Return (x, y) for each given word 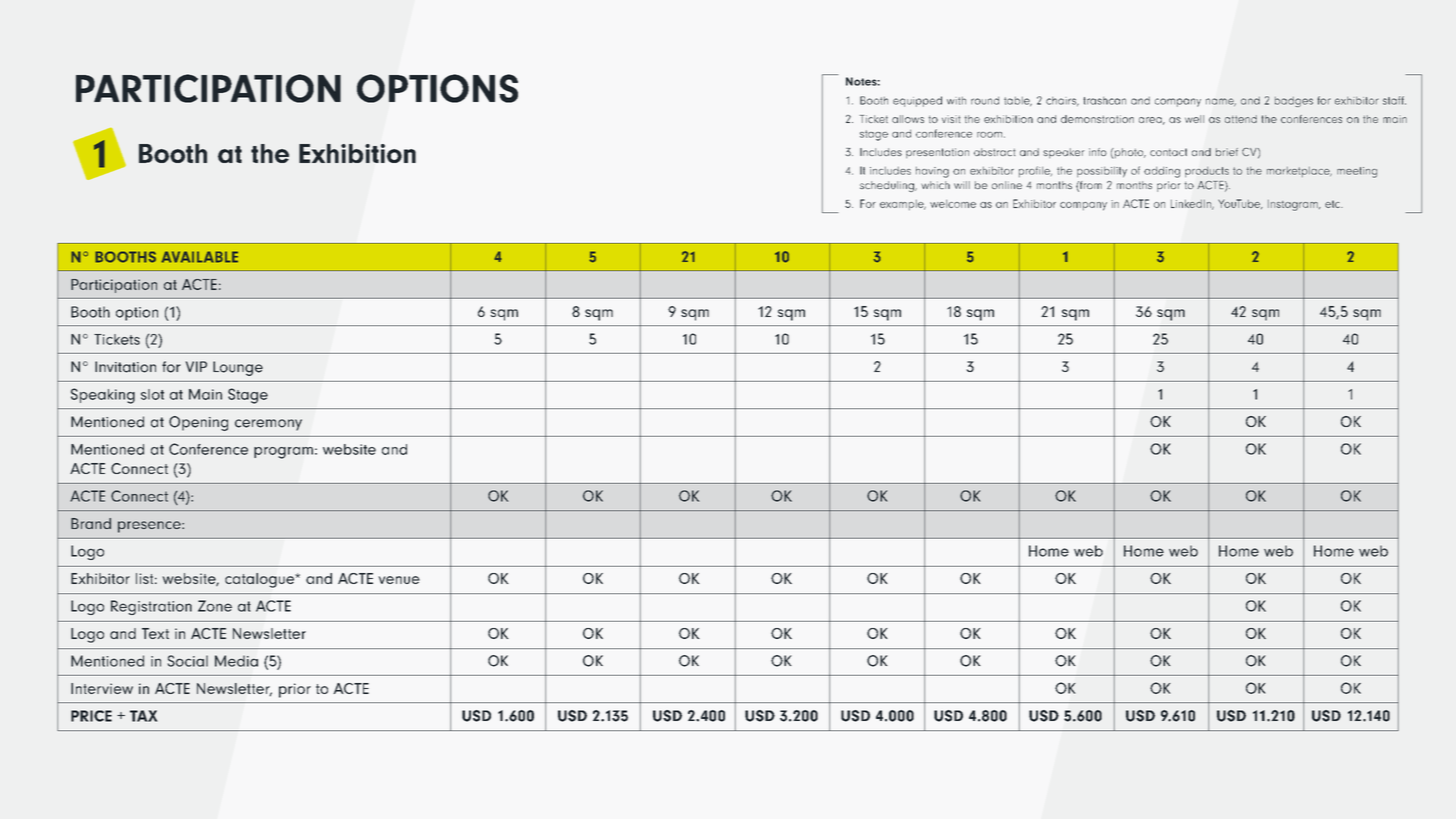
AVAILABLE (199, 257)
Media (236, 661)
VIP (196, 366)
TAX (143, 716)
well (1194, 119)
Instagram (1294, 205)
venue (399, 580)
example (903, 205)
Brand (91, 523)
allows (908, 119)
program (283, 453)
